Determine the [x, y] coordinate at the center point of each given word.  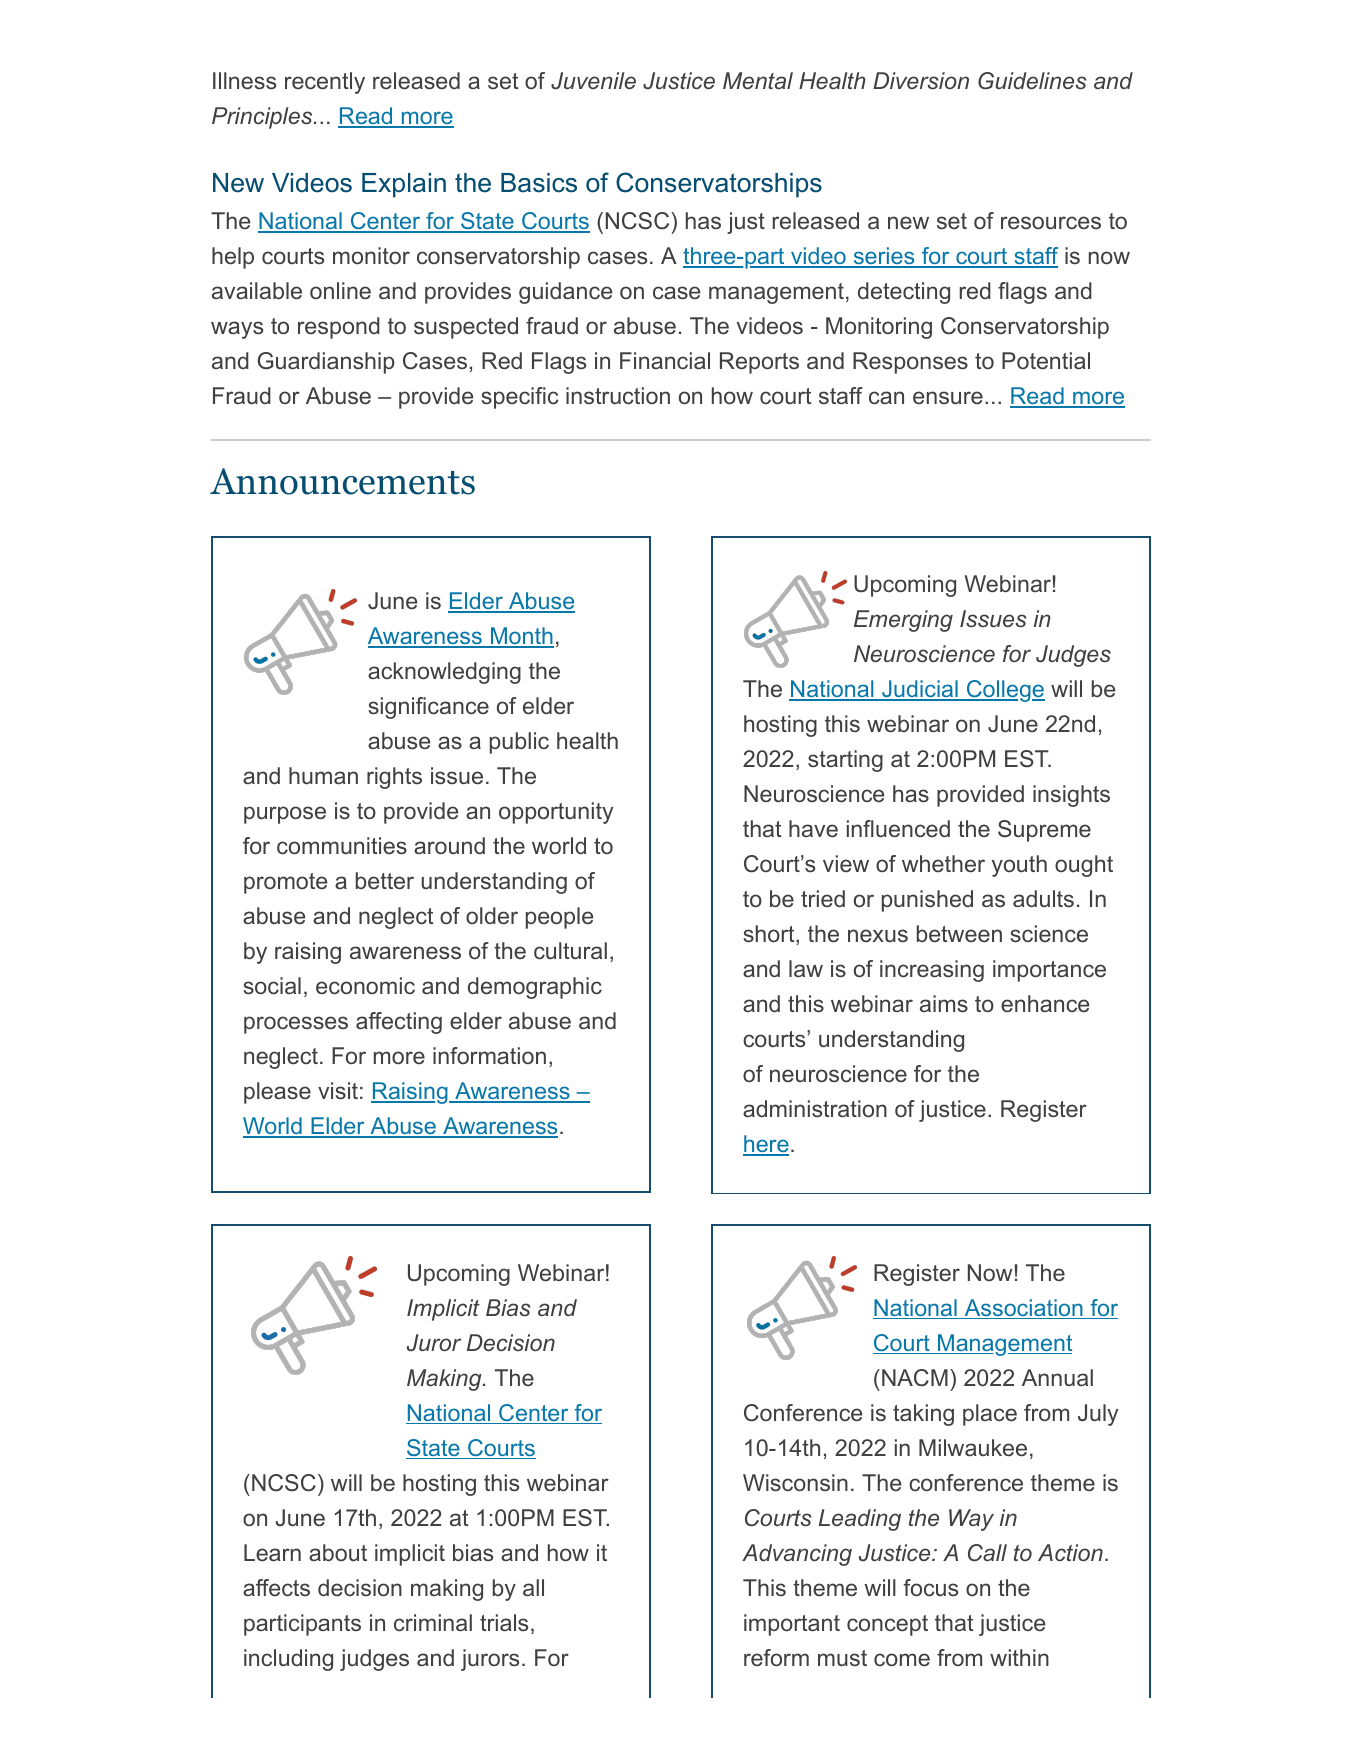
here [766, 1145]
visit [338, 1090]
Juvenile [593, 80]
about [338, 1552]
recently [325, 83]
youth [1019, 866]
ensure [948, 397]
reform [776, 1657]
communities [342, 845]
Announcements [342, 481]
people [559, 918]
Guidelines [1032, 81]
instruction [618, 395]
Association [1023, 1309]
